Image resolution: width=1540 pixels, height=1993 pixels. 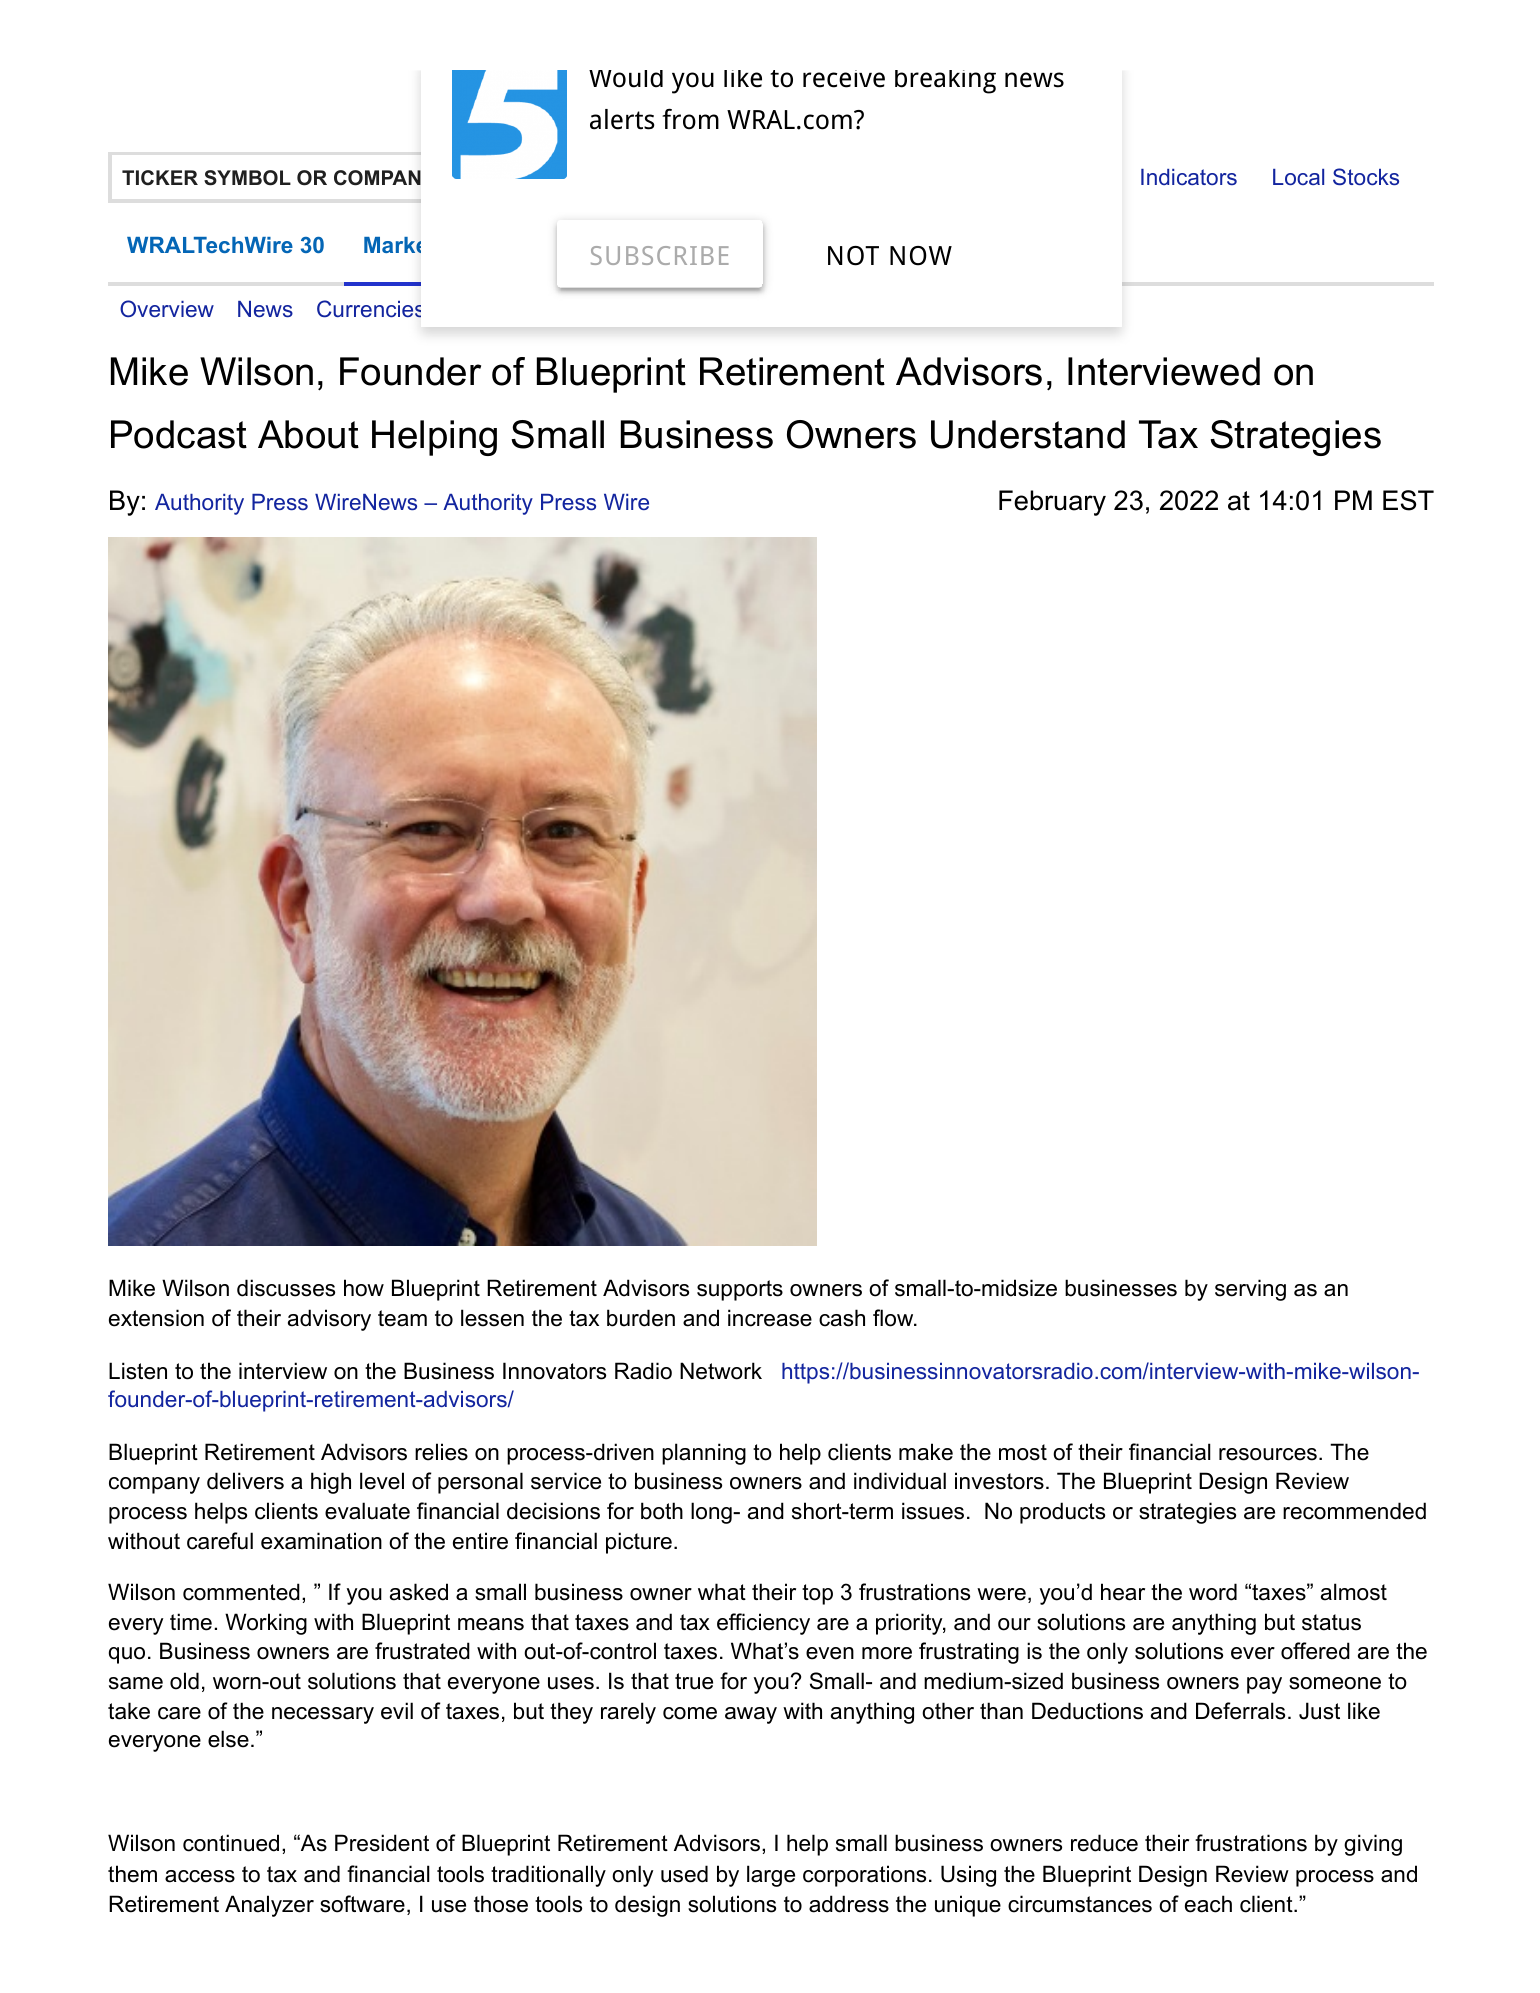 I want to click on from, so click(x=690, y=119).
